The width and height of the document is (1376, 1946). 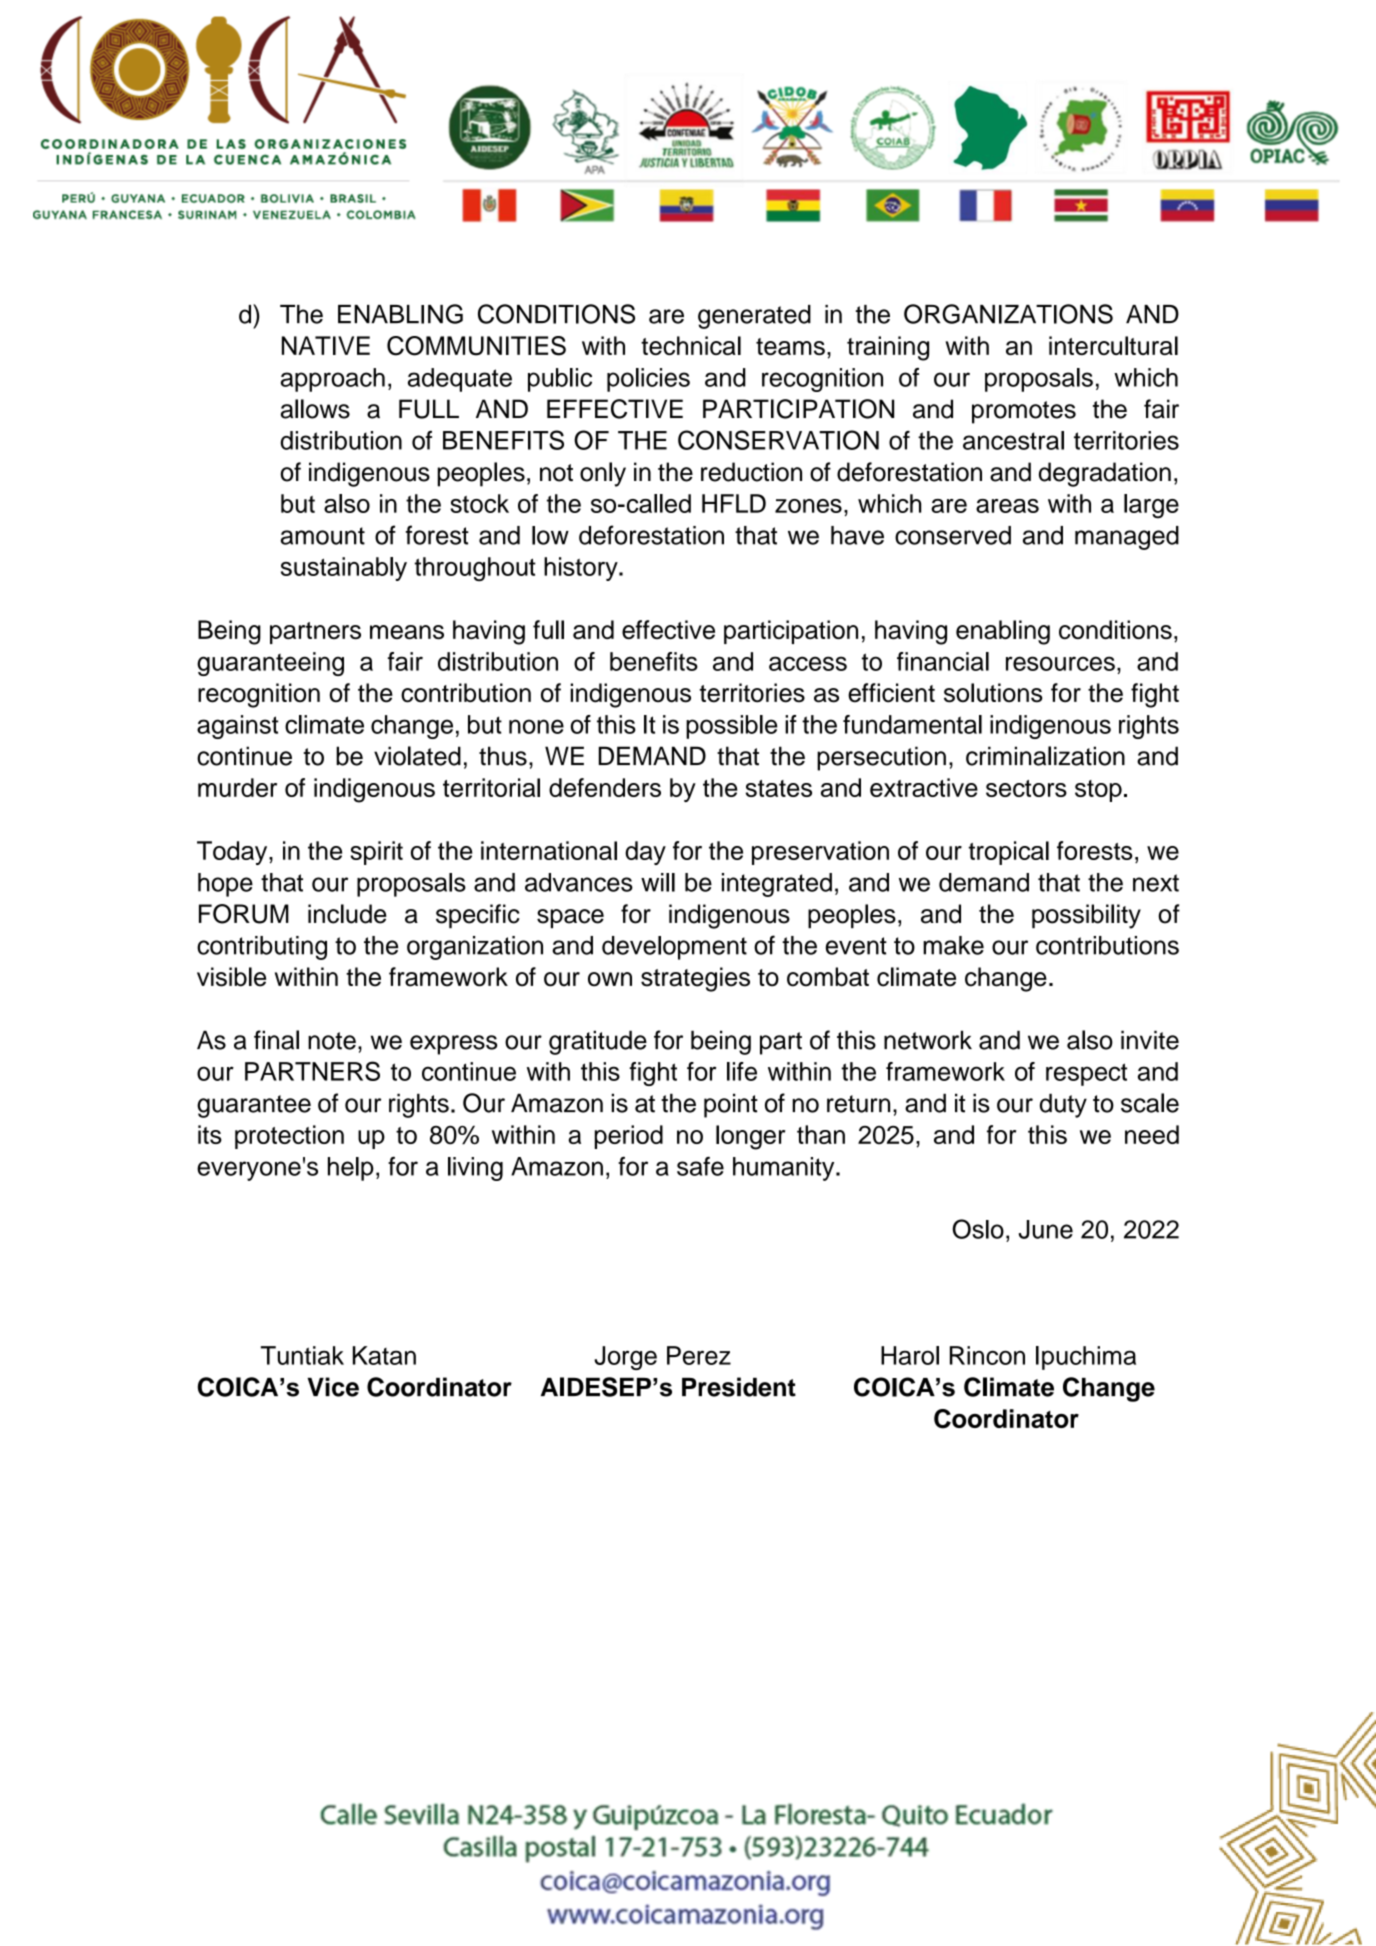 I want to click on tropical, so click(x=1008, y=853).
